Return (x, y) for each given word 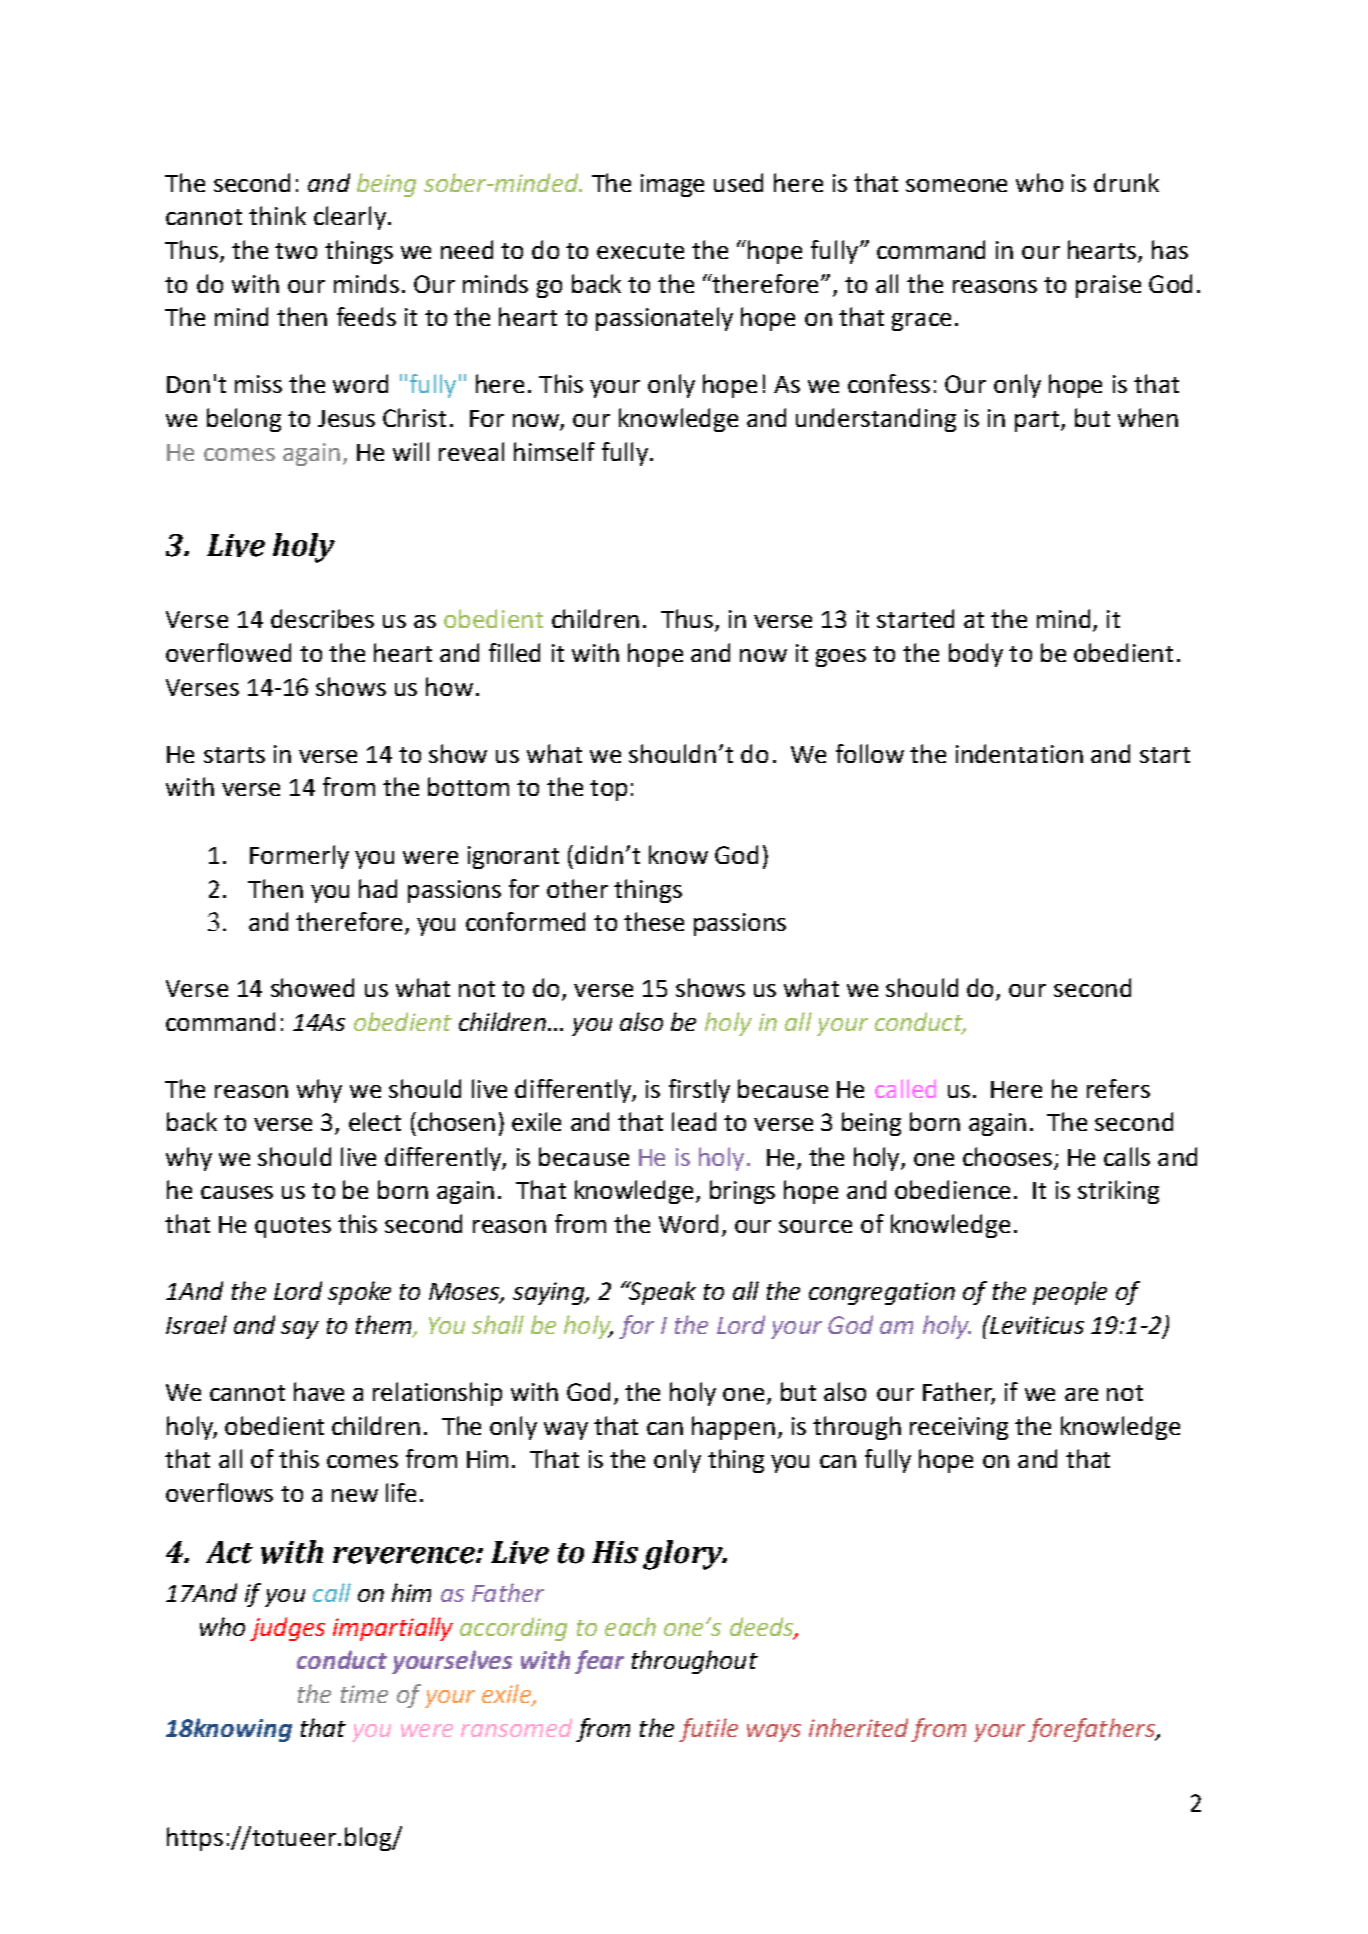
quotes (293, 1227)
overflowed (228, 652)
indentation (1019, 753)
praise (1108, 286)
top (608, 790)
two (296, 251)
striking (1118, 1192)
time (364, 1694)
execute (640, 251)
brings (742, 1192)
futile (708, 1730)
